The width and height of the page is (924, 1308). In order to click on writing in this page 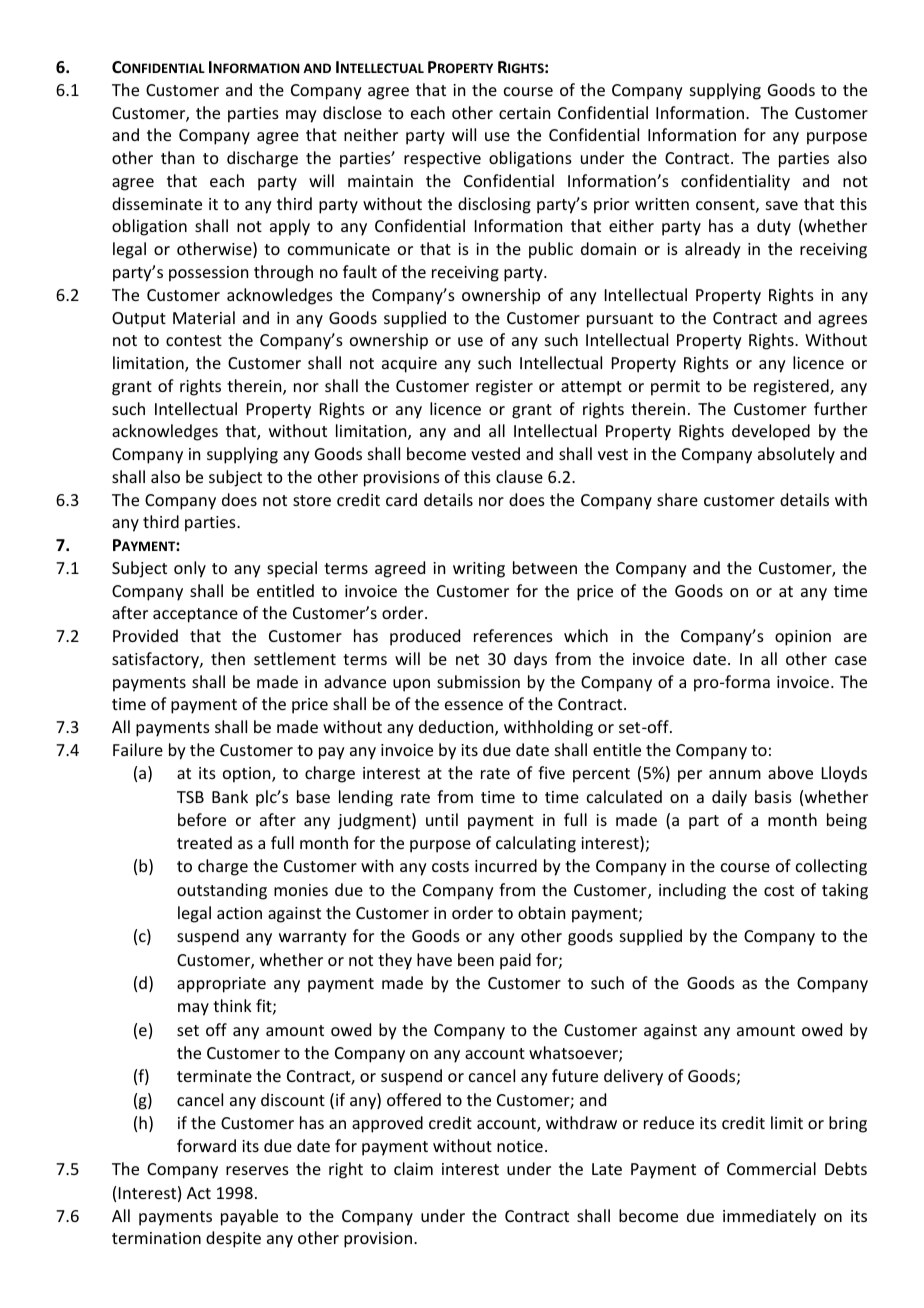, I will do `click(479, 570)`.
